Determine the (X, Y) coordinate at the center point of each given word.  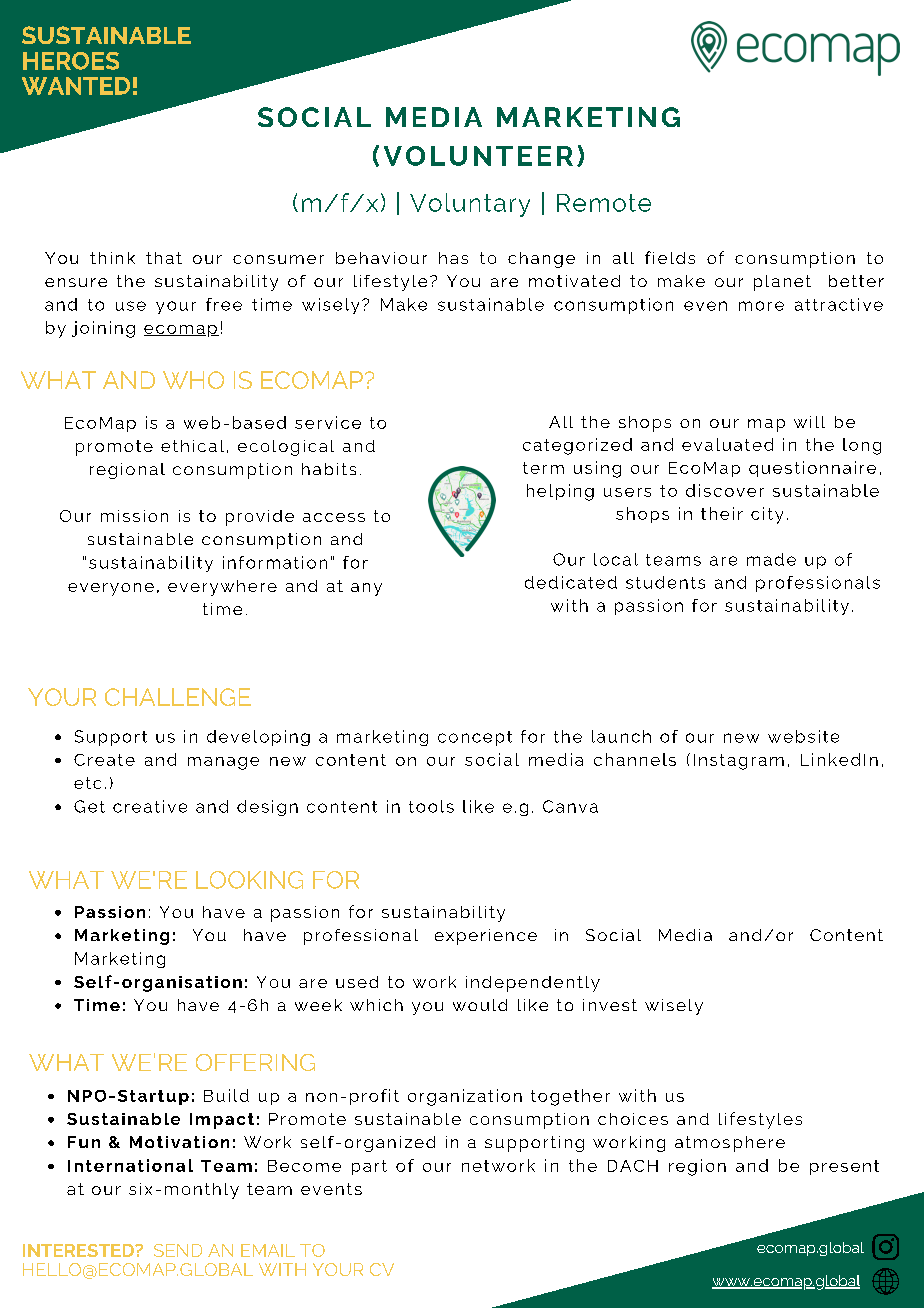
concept (475, 738)
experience (486, 937)
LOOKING (249, 880)
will (809, 422)
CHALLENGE (178, 697)
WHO (193, 380)
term (543, 468)
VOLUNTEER (478, 156)
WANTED (76, 86)
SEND (178, 1250)
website (803, 736)
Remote (604, 203)
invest (610, 1005)
